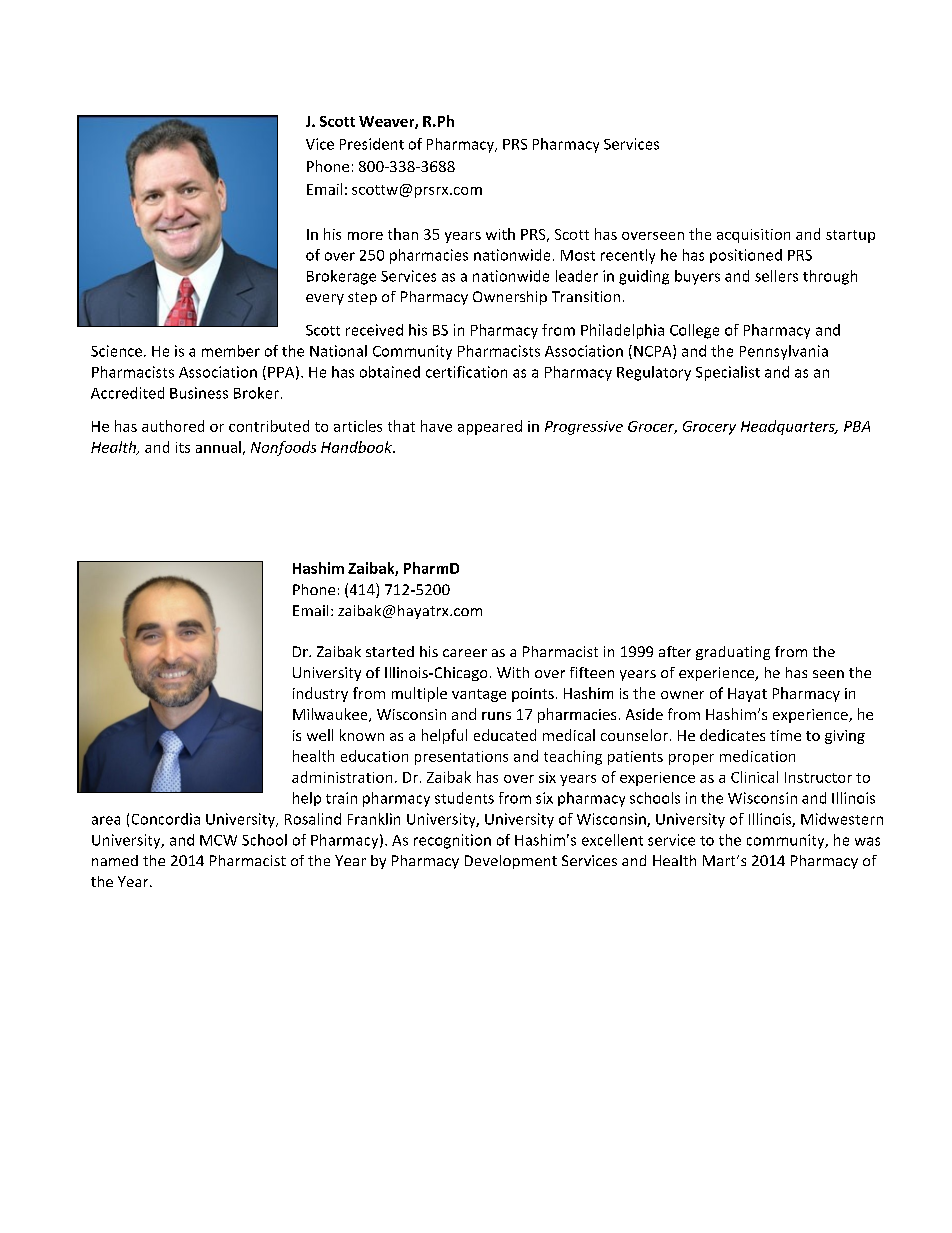  What do you see at coordinates (784, 352) in the screenshot?
I see `Pennsylvania` at bounding box center [784, 352].
